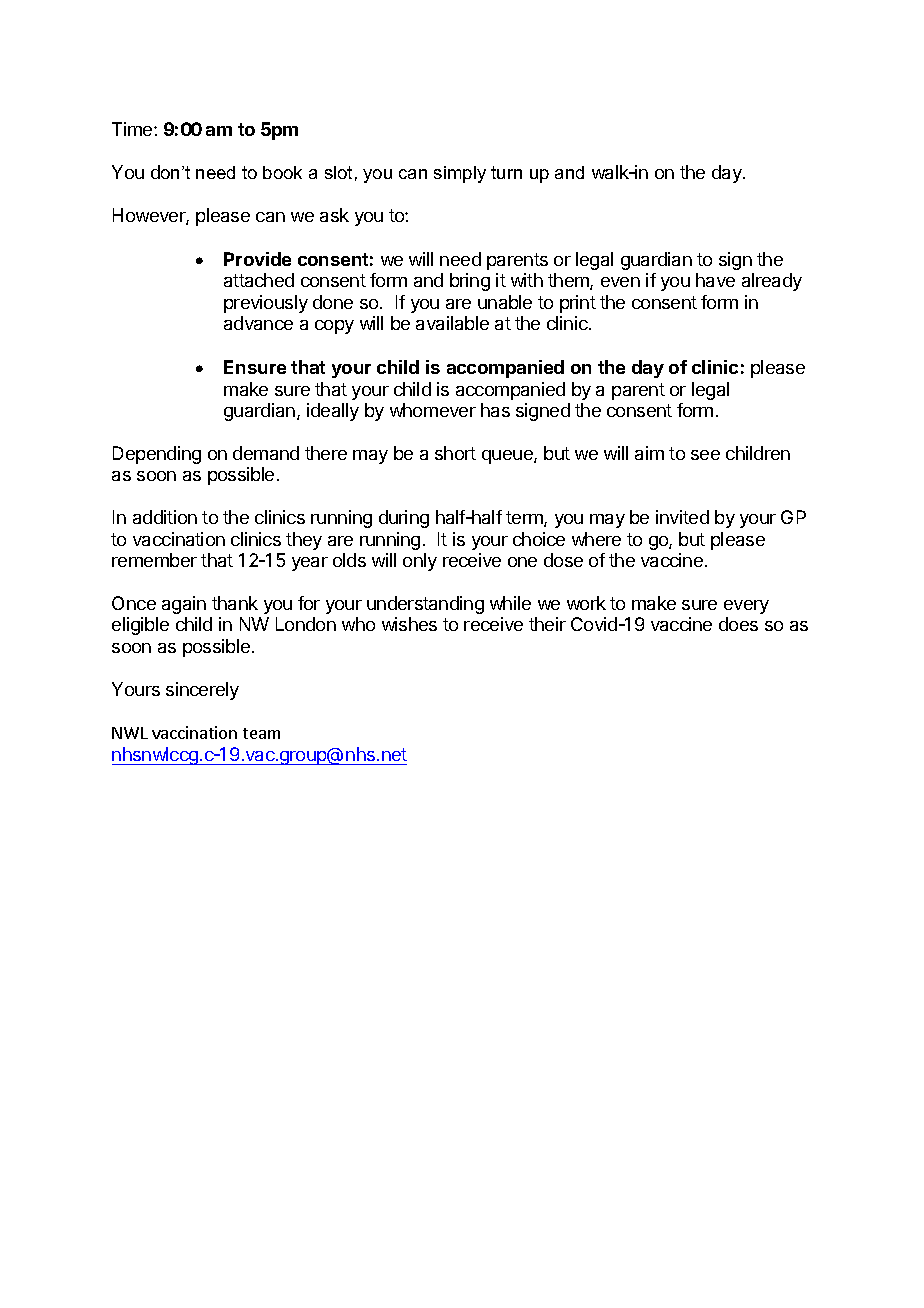 The width and height of the screenshot is (924, 1308). Describe the element at coordinates (460, 174) in the screenshot. I see `simply` at that location.
